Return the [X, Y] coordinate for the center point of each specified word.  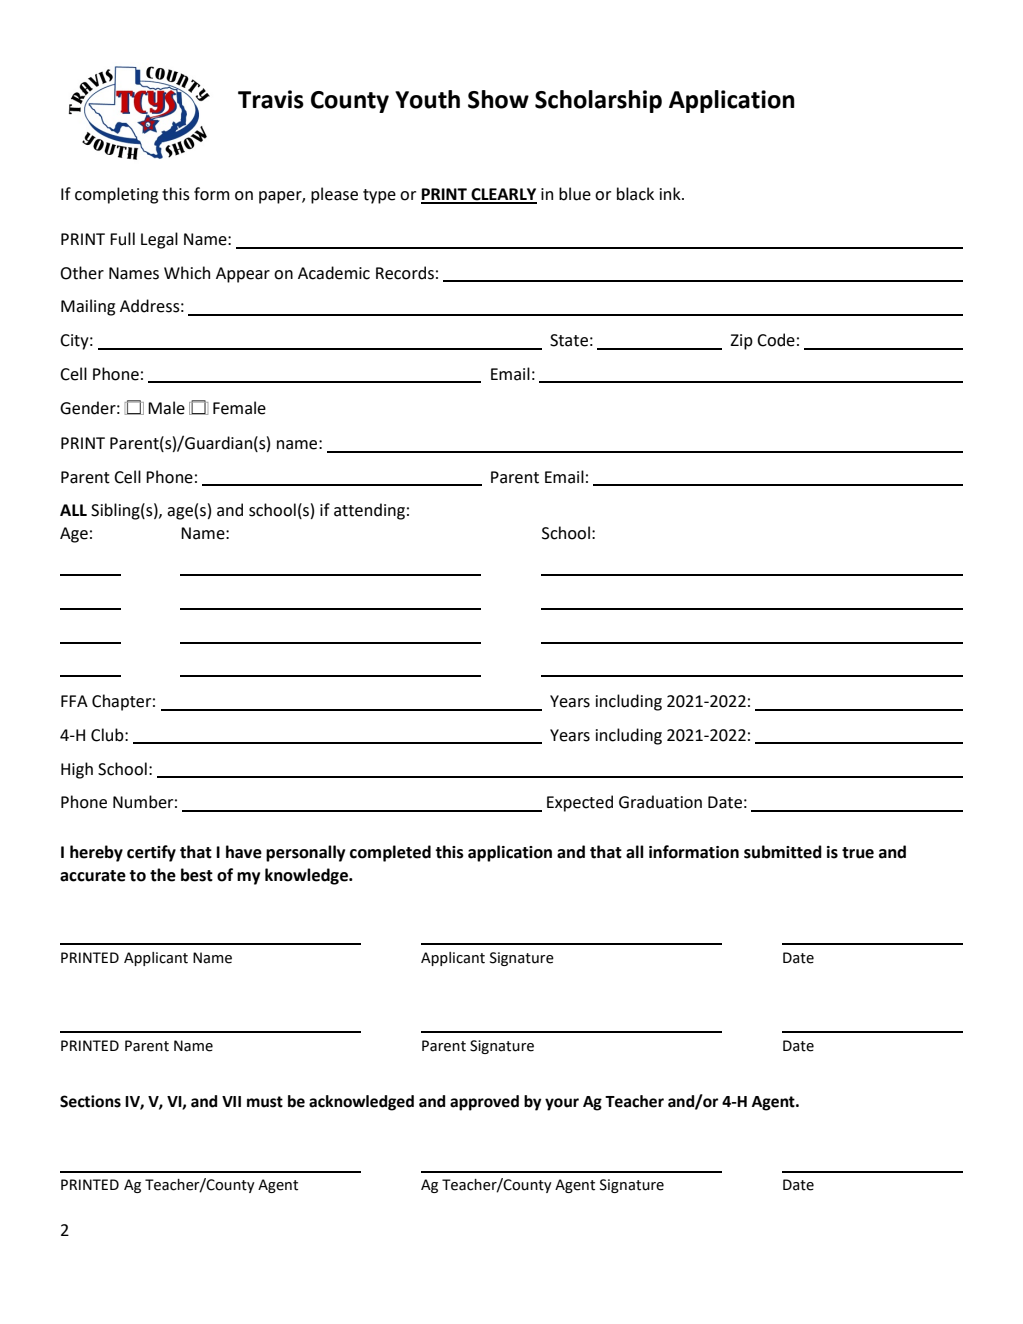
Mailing [88, 307]
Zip [741, 342]
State [569, 340]
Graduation [660, 802]
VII [231, 1101]
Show [498, 99]
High [77, 770]
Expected [580, 803]
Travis [271, 99]
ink [671, 193]
